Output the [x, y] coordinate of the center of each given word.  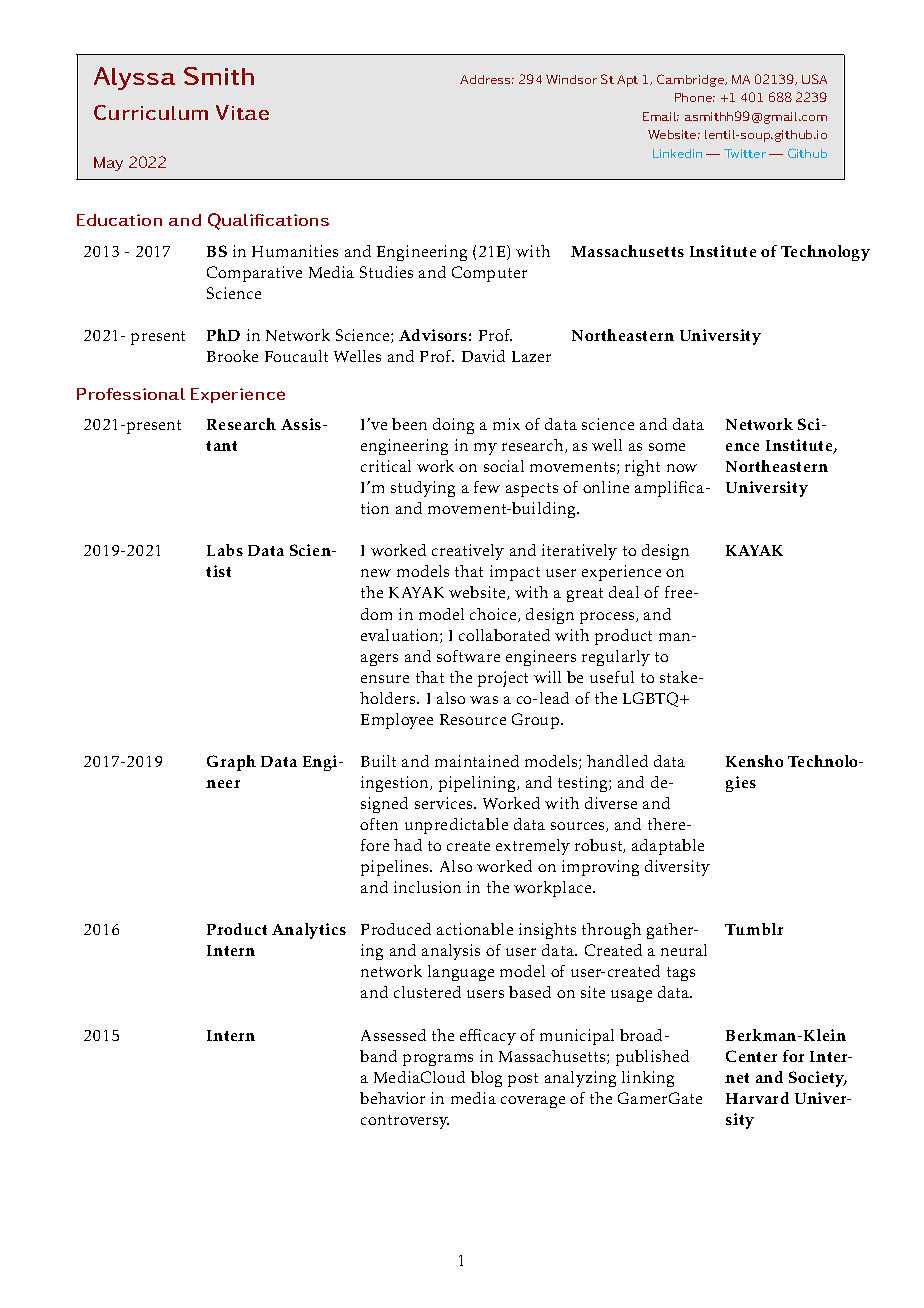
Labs [225, 550]
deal [624, 592]
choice [494, 615]
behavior [392, 1098]
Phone [695, 97]
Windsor [571, 79]
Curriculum [151, 112]
